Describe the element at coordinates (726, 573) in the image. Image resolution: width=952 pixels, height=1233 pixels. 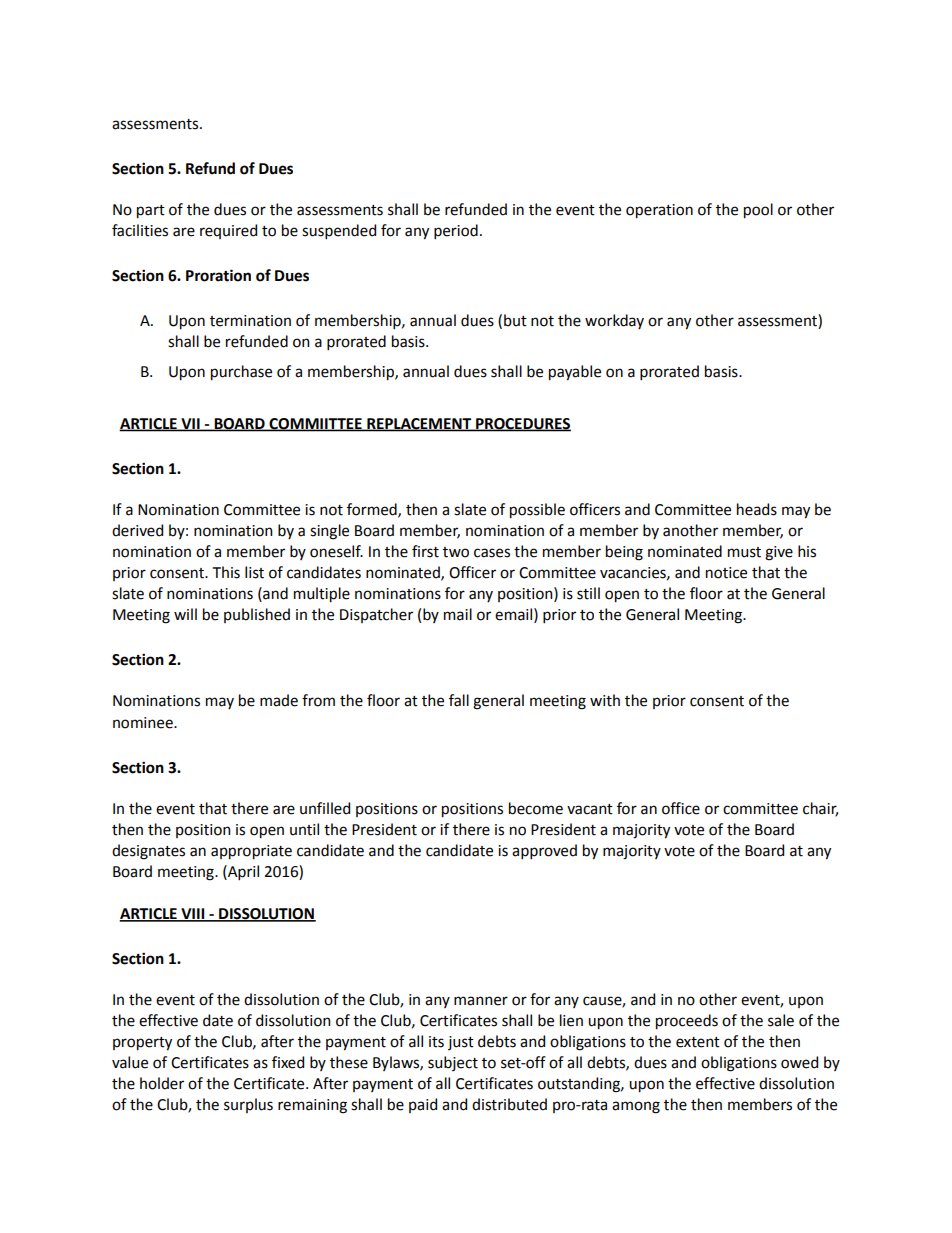
I see `notice` at that location.
